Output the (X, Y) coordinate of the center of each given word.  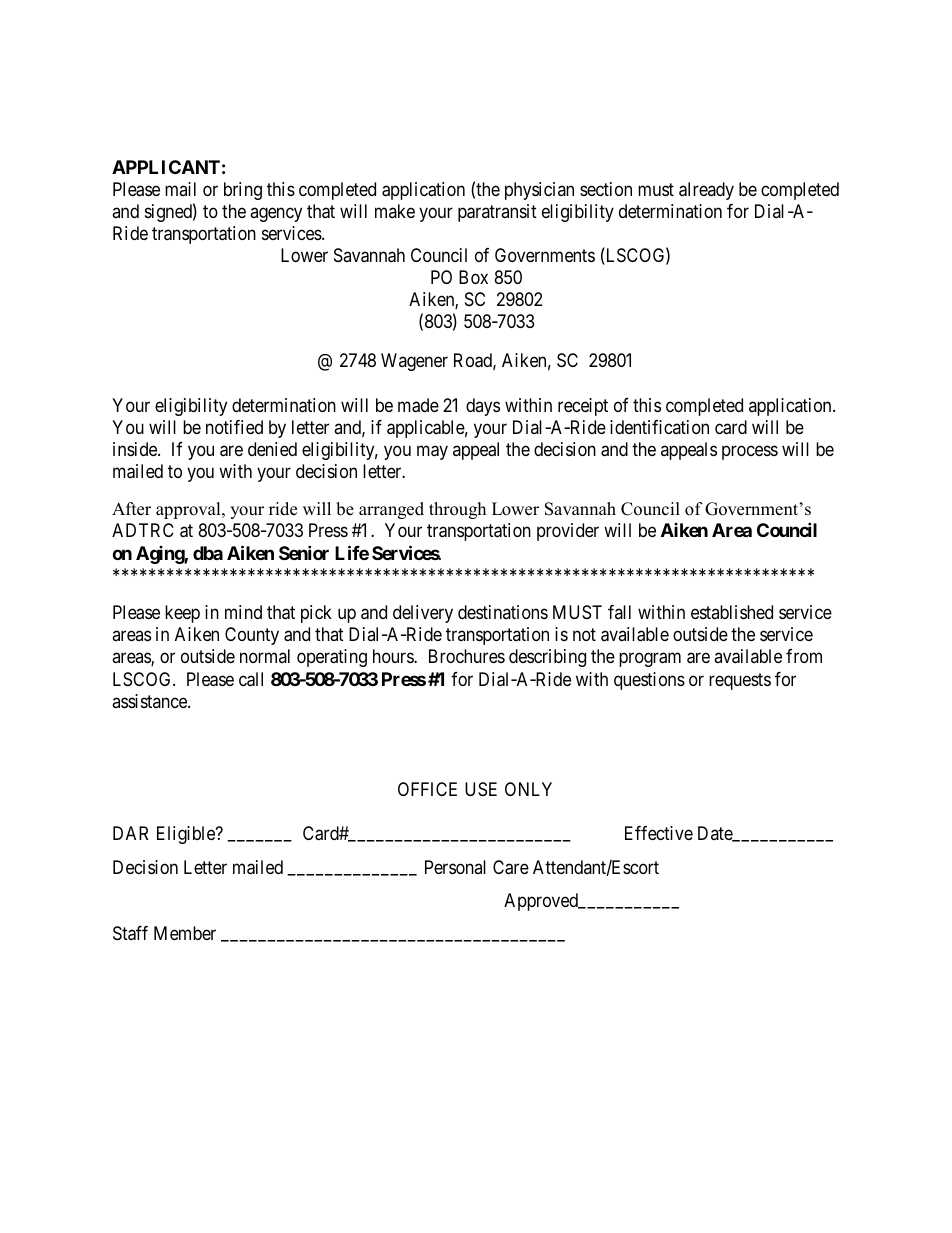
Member (185, 933)
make (395, 211)
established (732, 612)
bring (243, 191)
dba (208, 553)
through (457, 510)
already (706, 191)
